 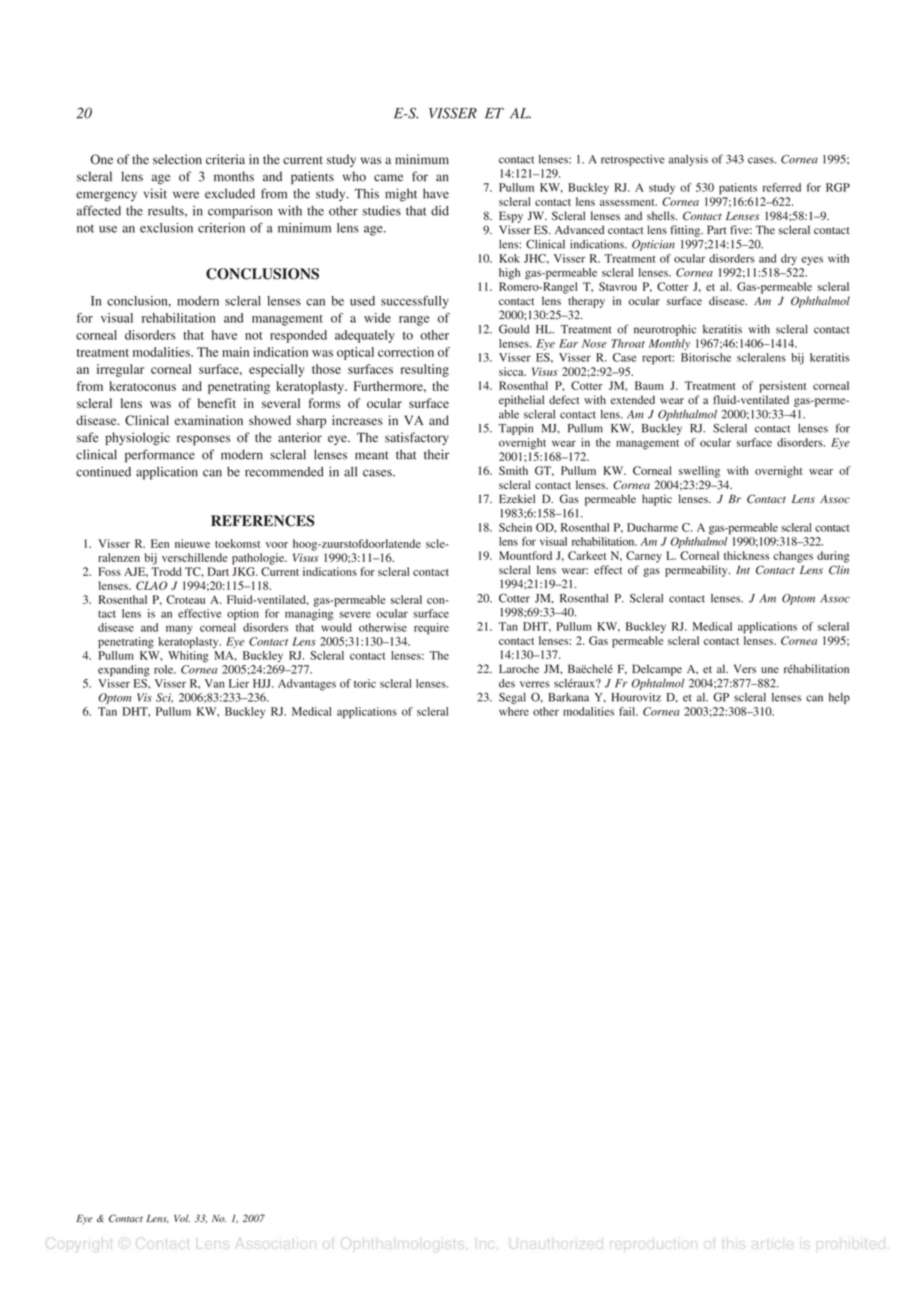 I want to click on help, so click(x=839, y=698).
